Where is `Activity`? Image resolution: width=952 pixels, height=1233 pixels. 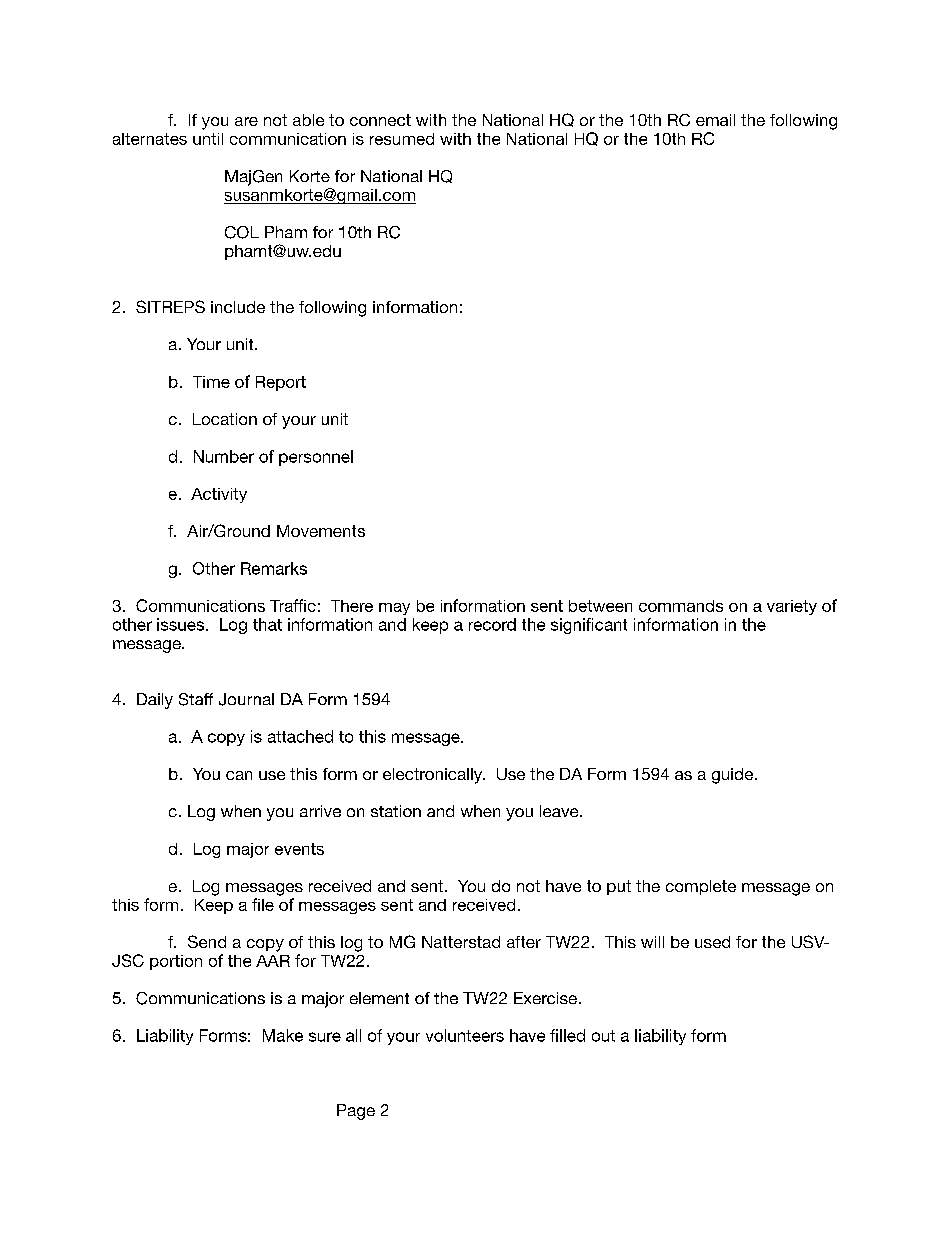 Activity is located at coordinates (219, 495).
